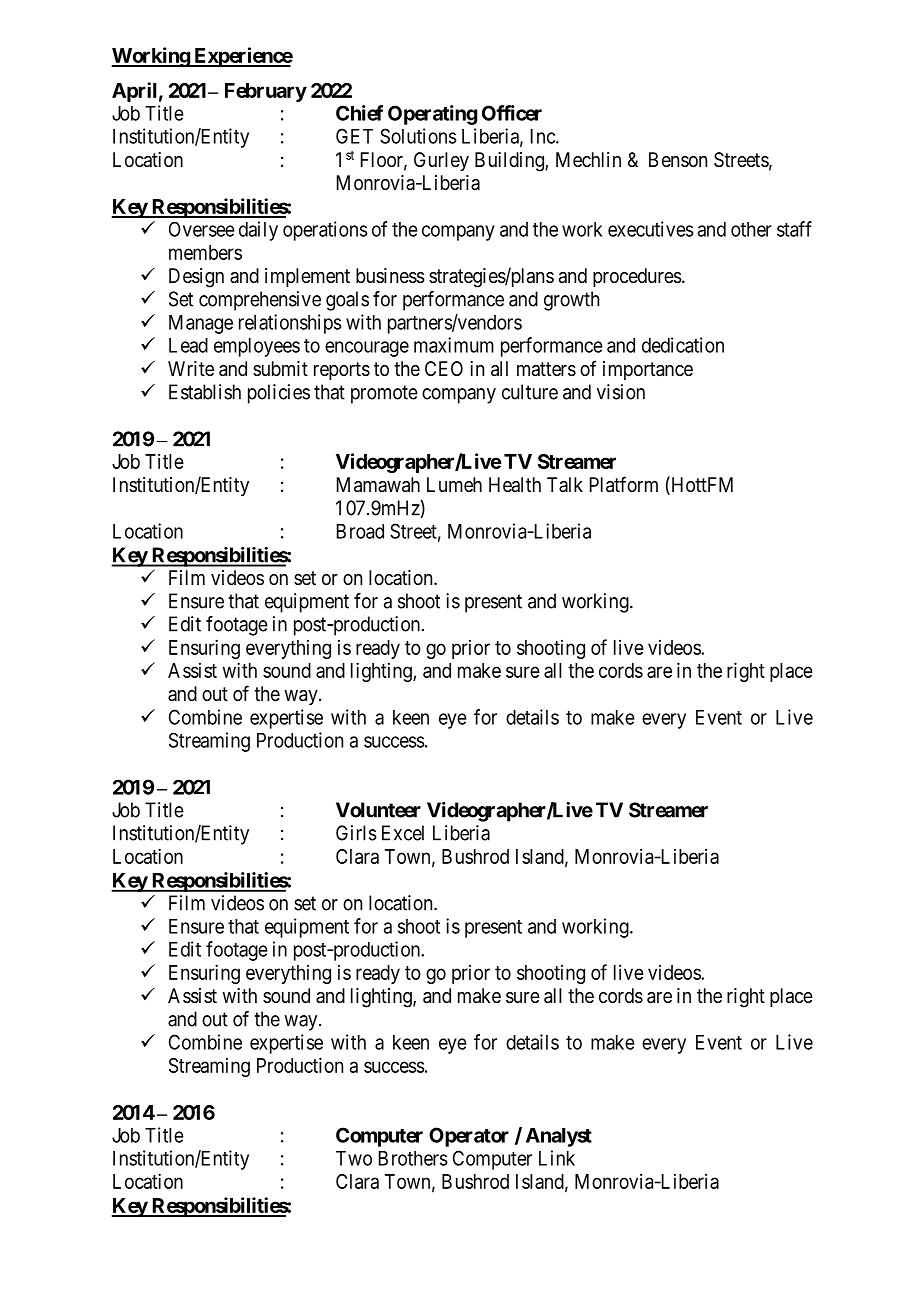 The height and width of the image is (1308, 924). Describe the element at coordinates (624, 484) in the image. I see `Platform` at that location.
